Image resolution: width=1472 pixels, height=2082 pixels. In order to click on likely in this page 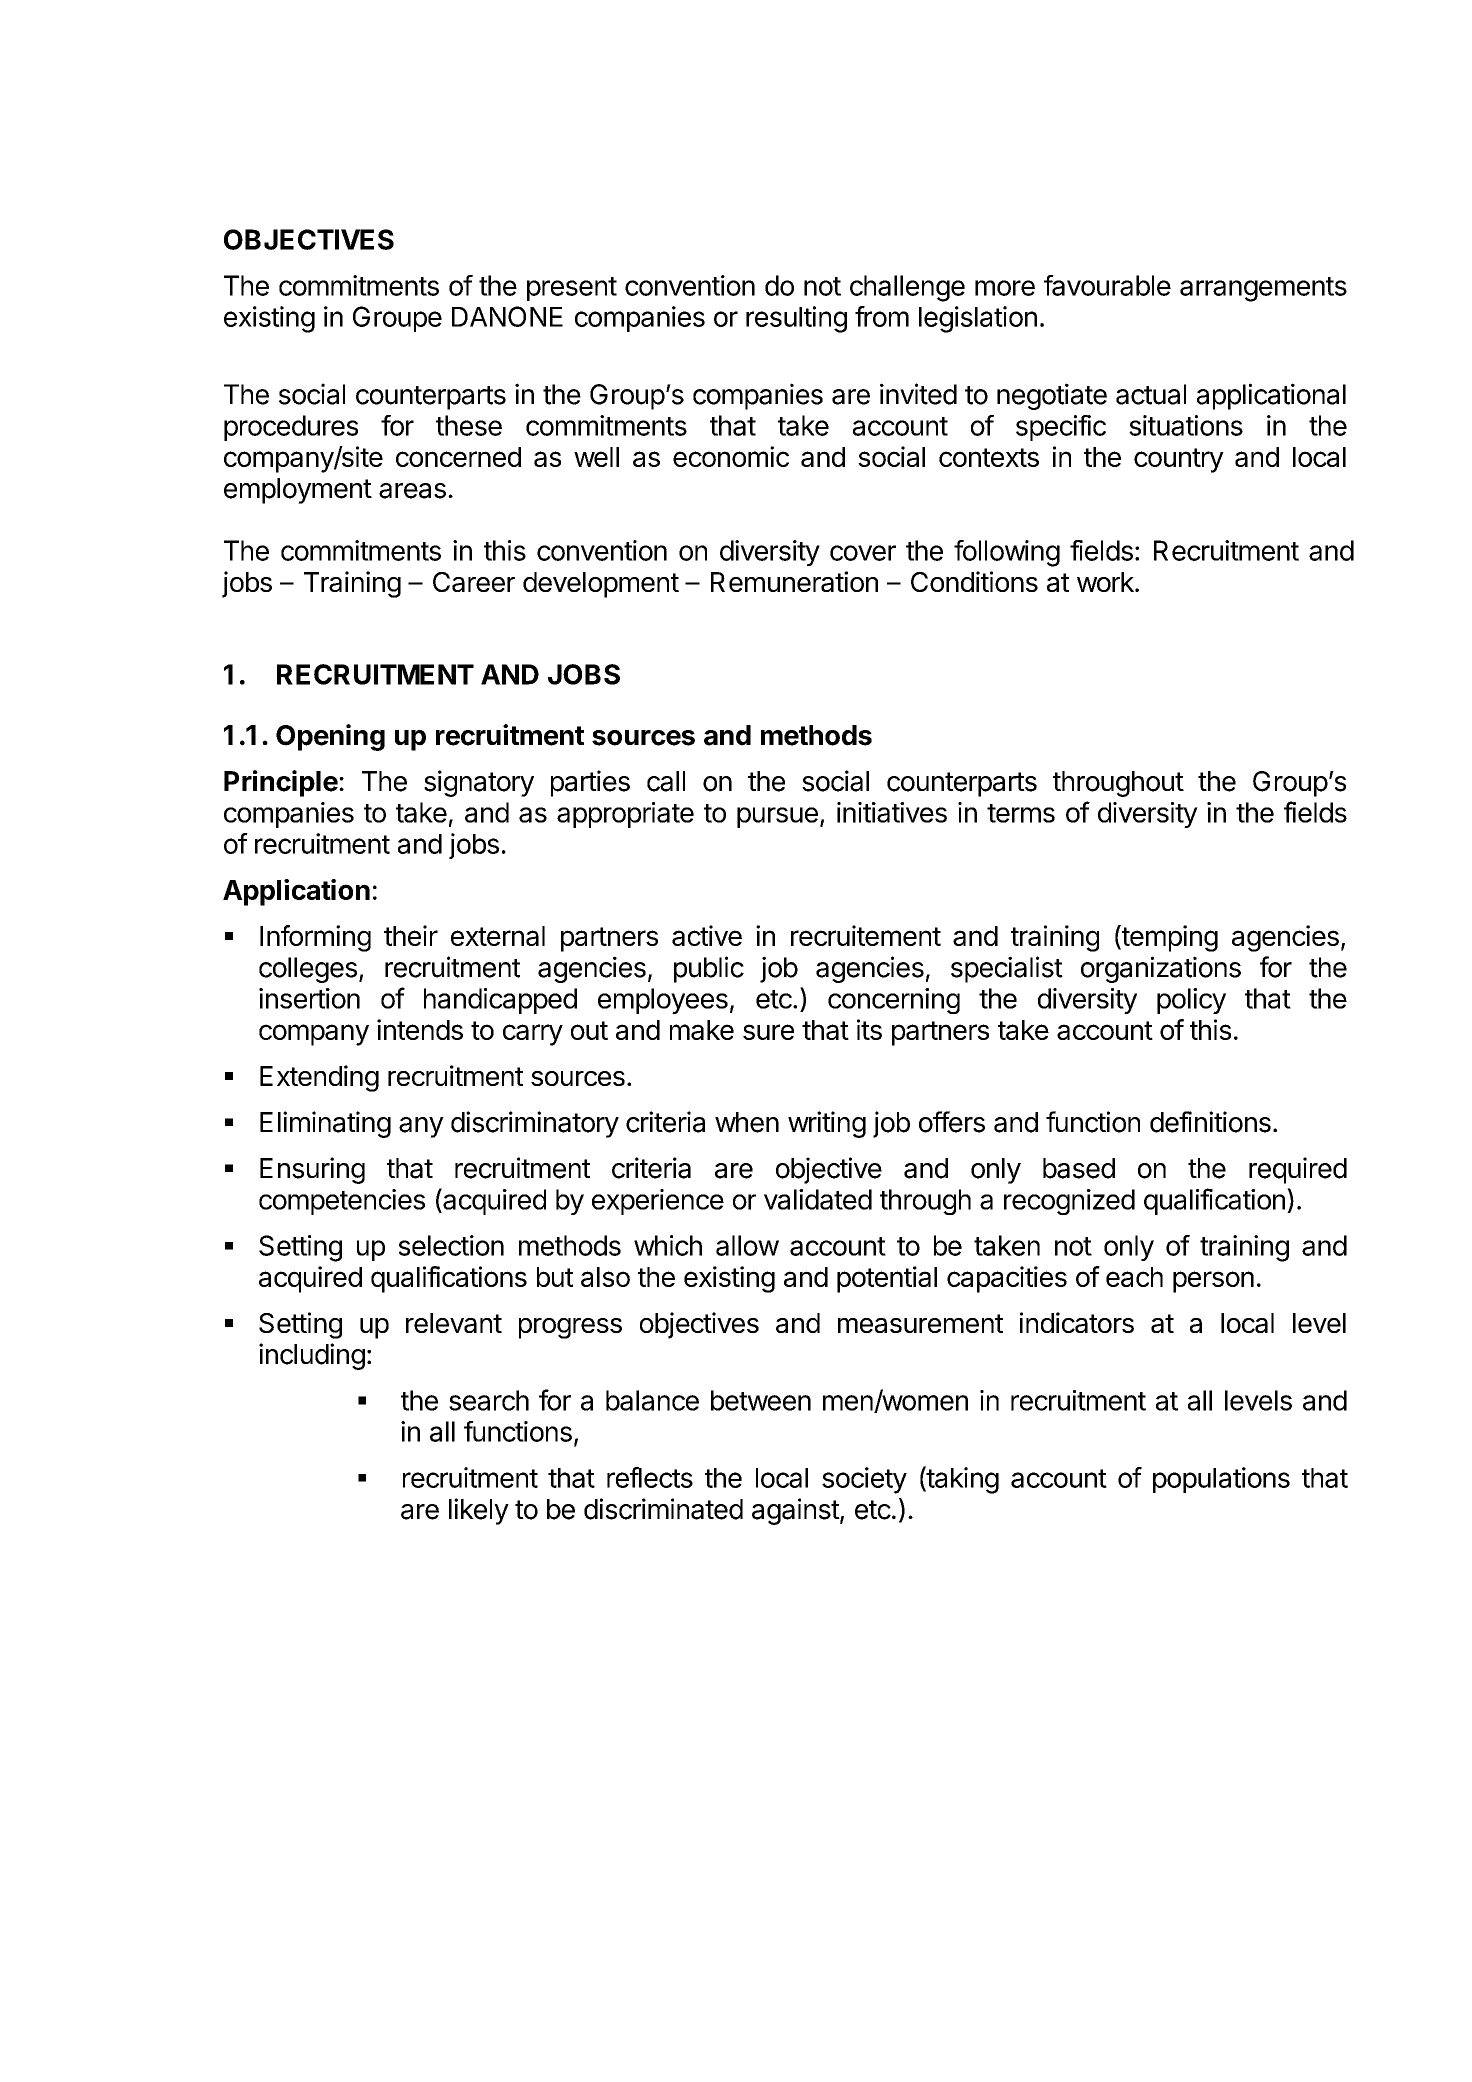, I will do `click(479, 1511)`.
